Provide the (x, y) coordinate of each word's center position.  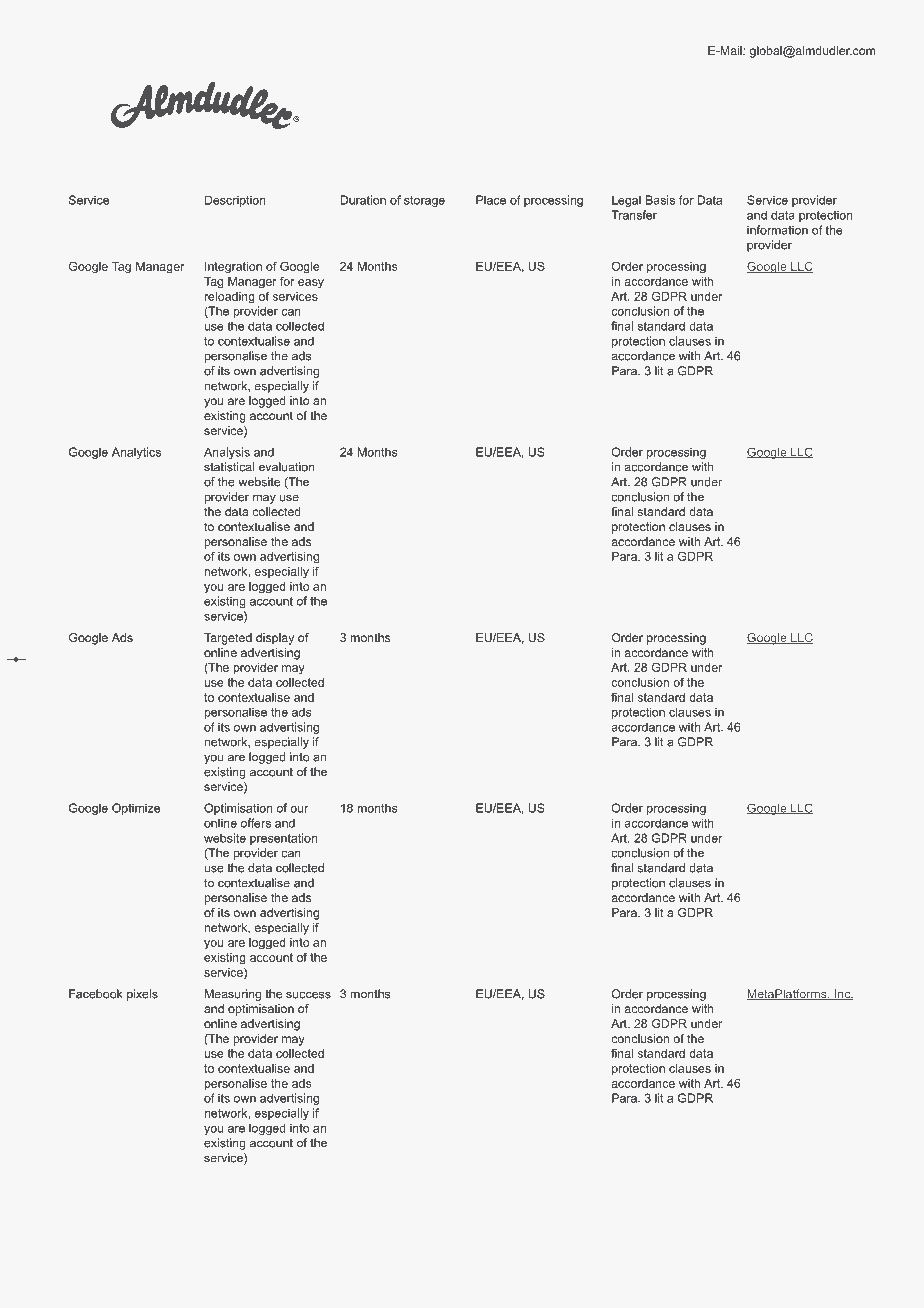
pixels (142, 995)
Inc (842, 994)
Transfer (634, 215)
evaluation (287, 467)
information (777, 230)
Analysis (227, 453)
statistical (229, 467)
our (299, 809)
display (275, 639)
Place (491, 200)
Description (235, 201)
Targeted (228, 639)
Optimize (136, 809)
